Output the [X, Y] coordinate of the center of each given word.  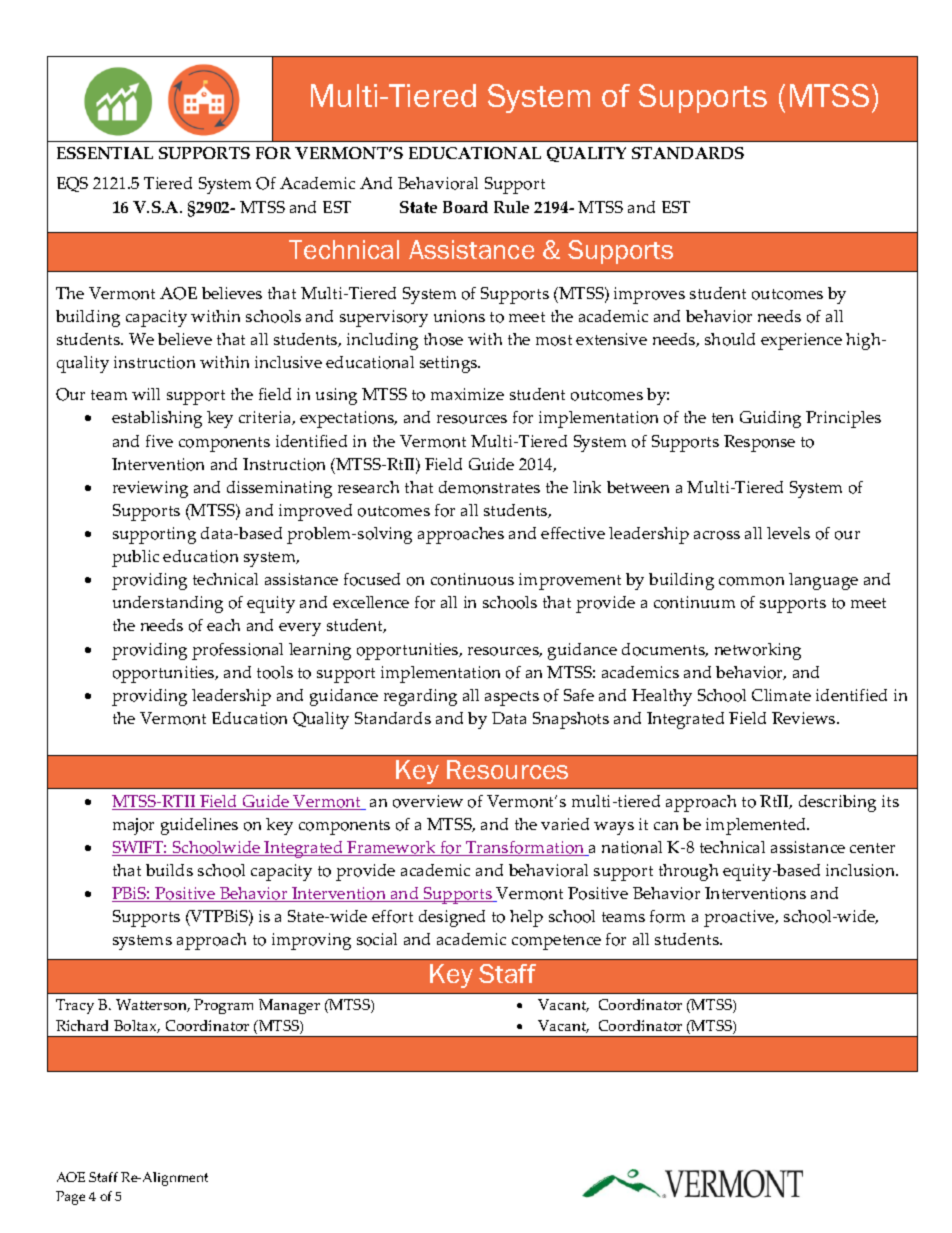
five [159, 441]
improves [649, 295]
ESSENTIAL [105, 153]
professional [237, 651]
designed [452, 918]
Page [70, 1198]
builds [169, 870]
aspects [512, 698]
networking [758, 651]
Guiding [770, 419]
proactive [740, 918]
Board [465, 207]
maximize [467, 394]
